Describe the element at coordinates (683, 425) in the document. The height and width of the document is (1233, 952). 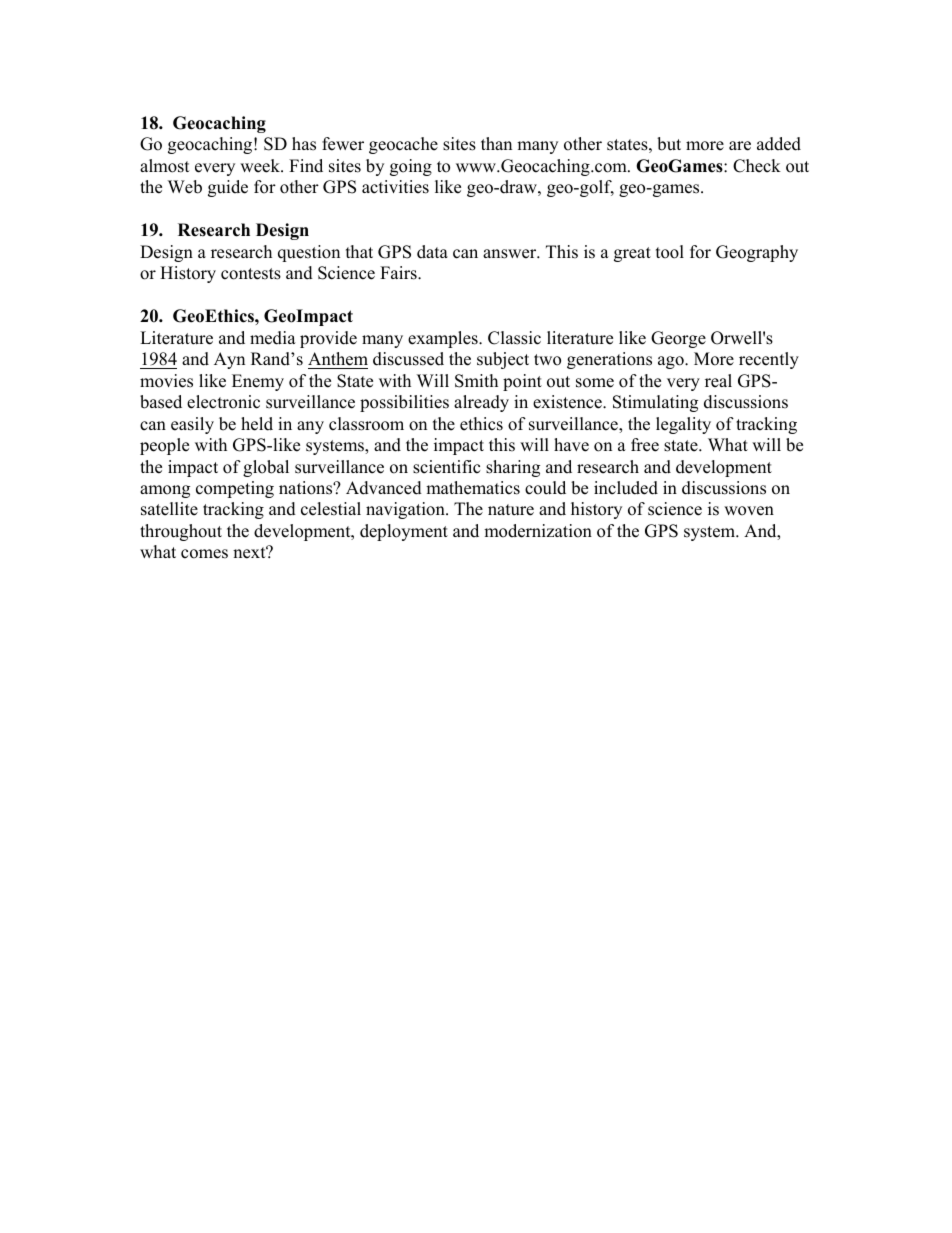
I see `legality` at that location.
